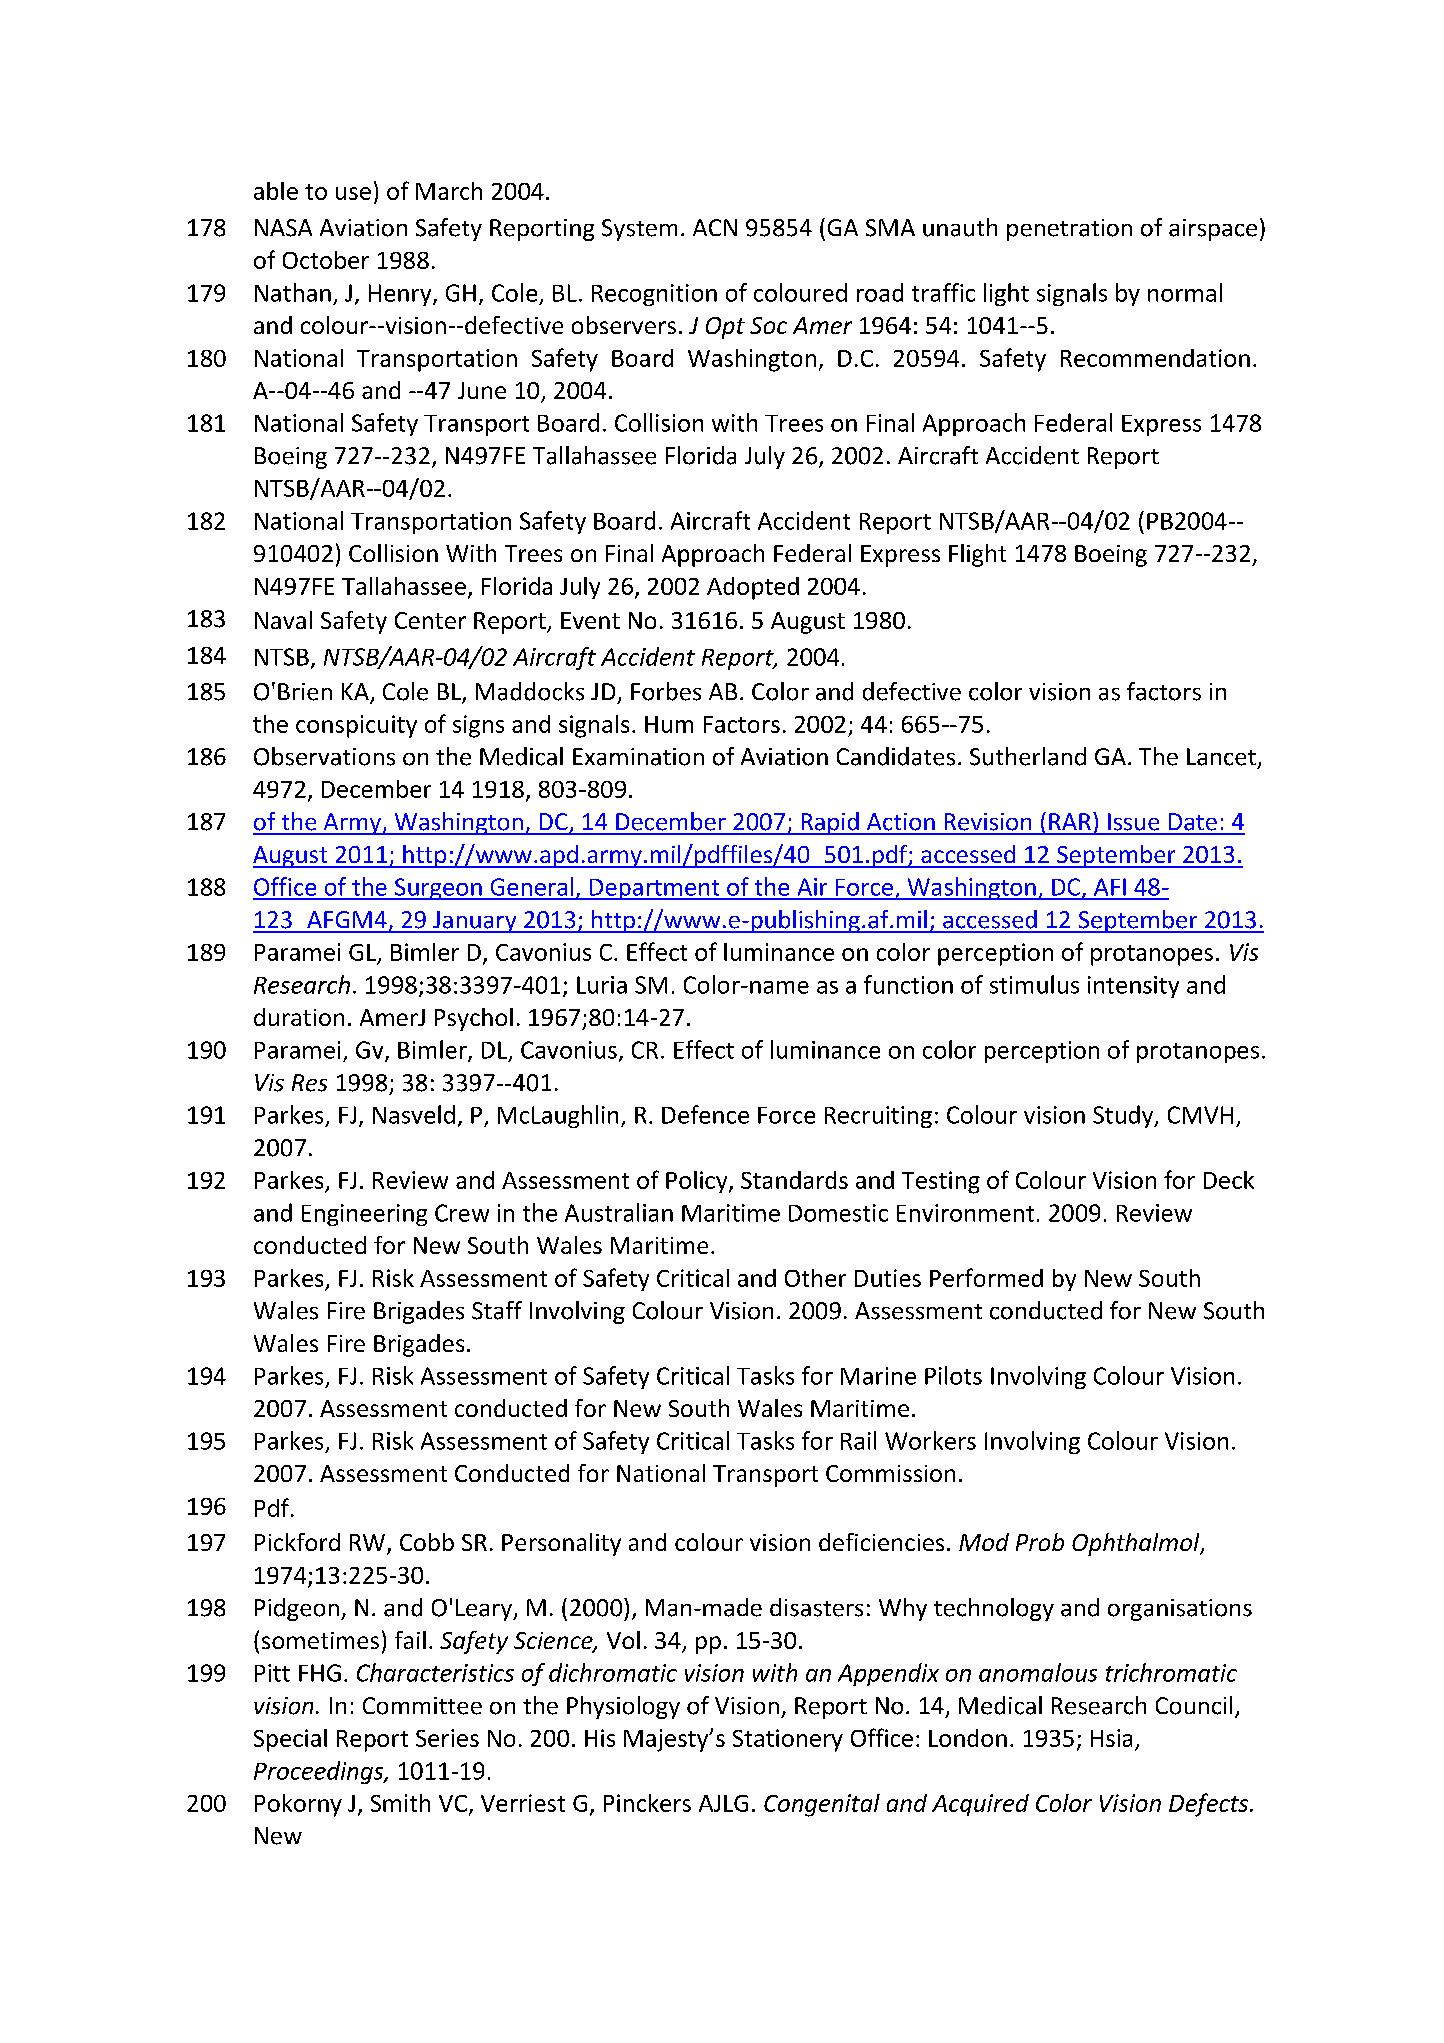 The width and height of the screenshot is (1444, 2043). What do you see at coordinates (353, 193) in the screenshot?
I see `use` at bounding box center [353, 193].
